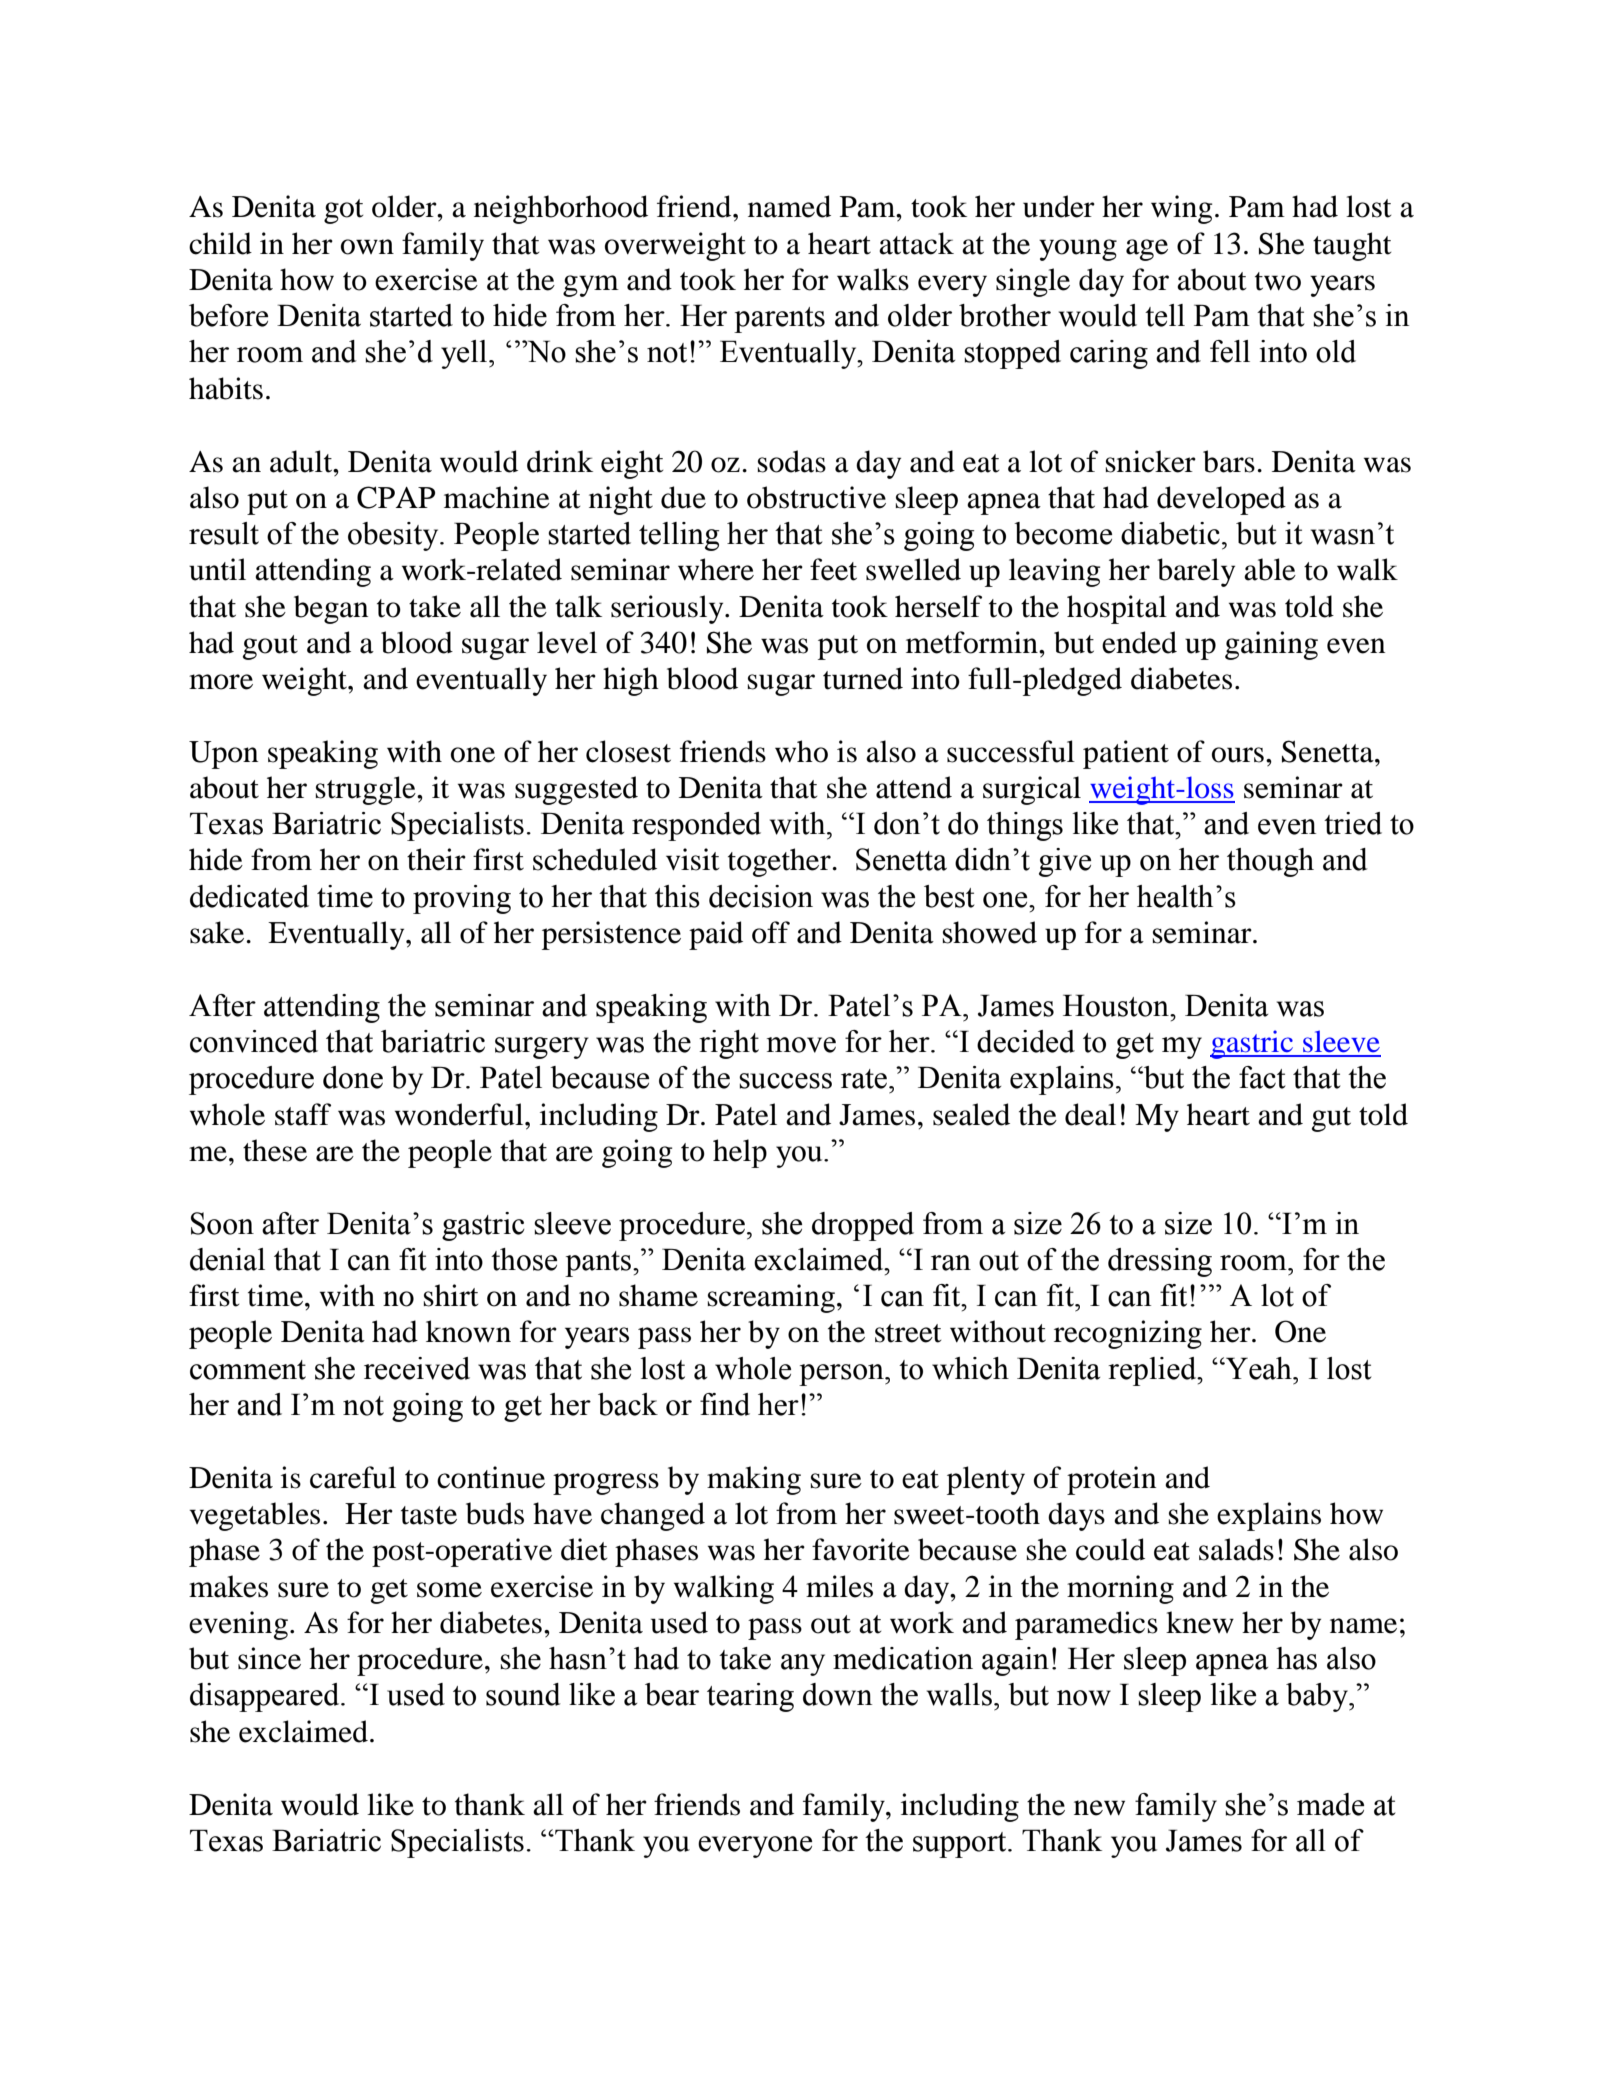  Describe the element at coordinates (725, 1404) in the image. I see `find` at that location.
